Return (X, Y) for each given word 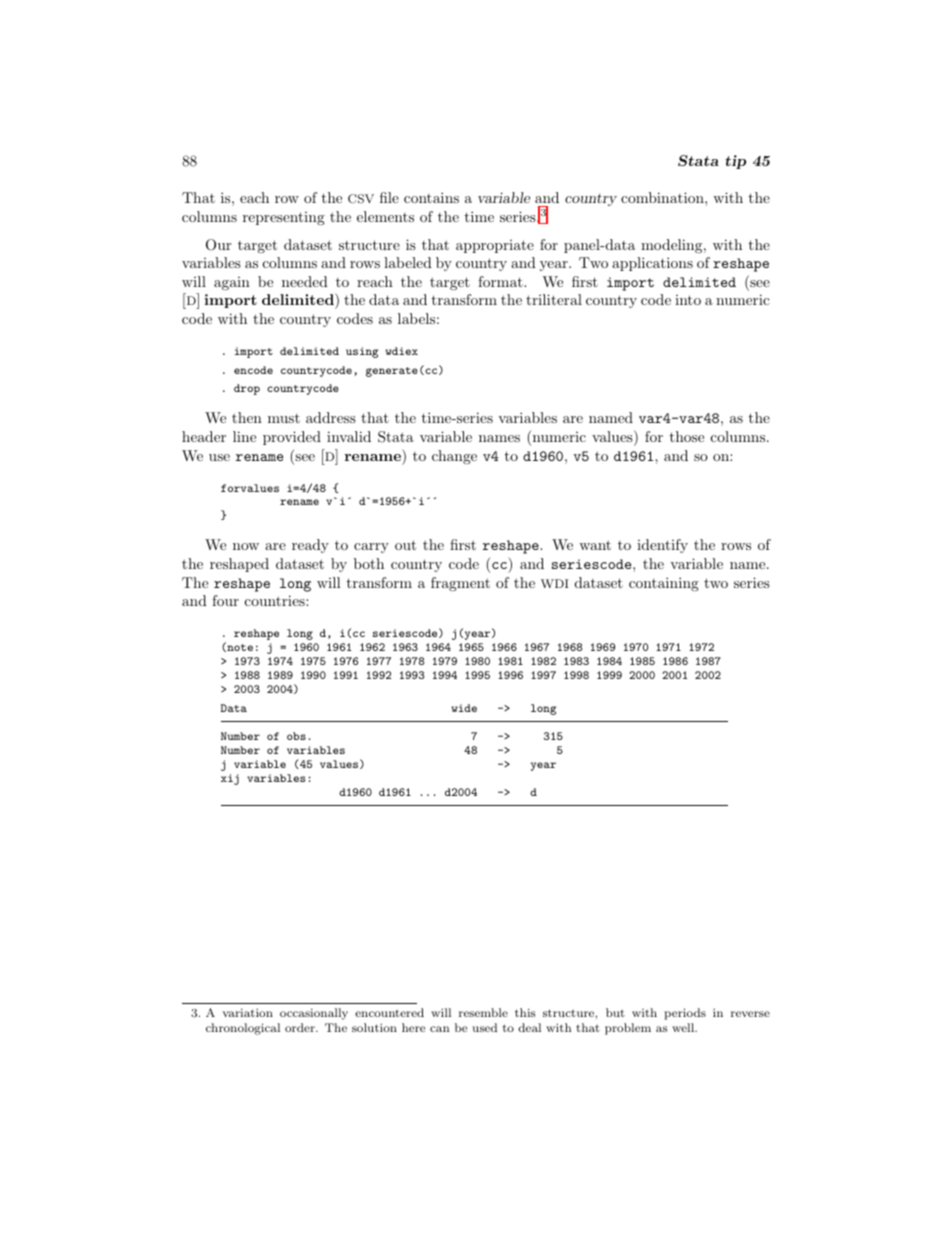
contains (431, 197)
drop (247, 389)
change (454, 457)
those (686, 436)
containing (664, 584)
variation (248, 1012)
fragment (460, 584)
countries (276, 600)
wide (464, 708)
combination (663, 197)
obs (296, 736)
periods (685, 1014)
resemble (483, 1012)
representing (284, 218)
